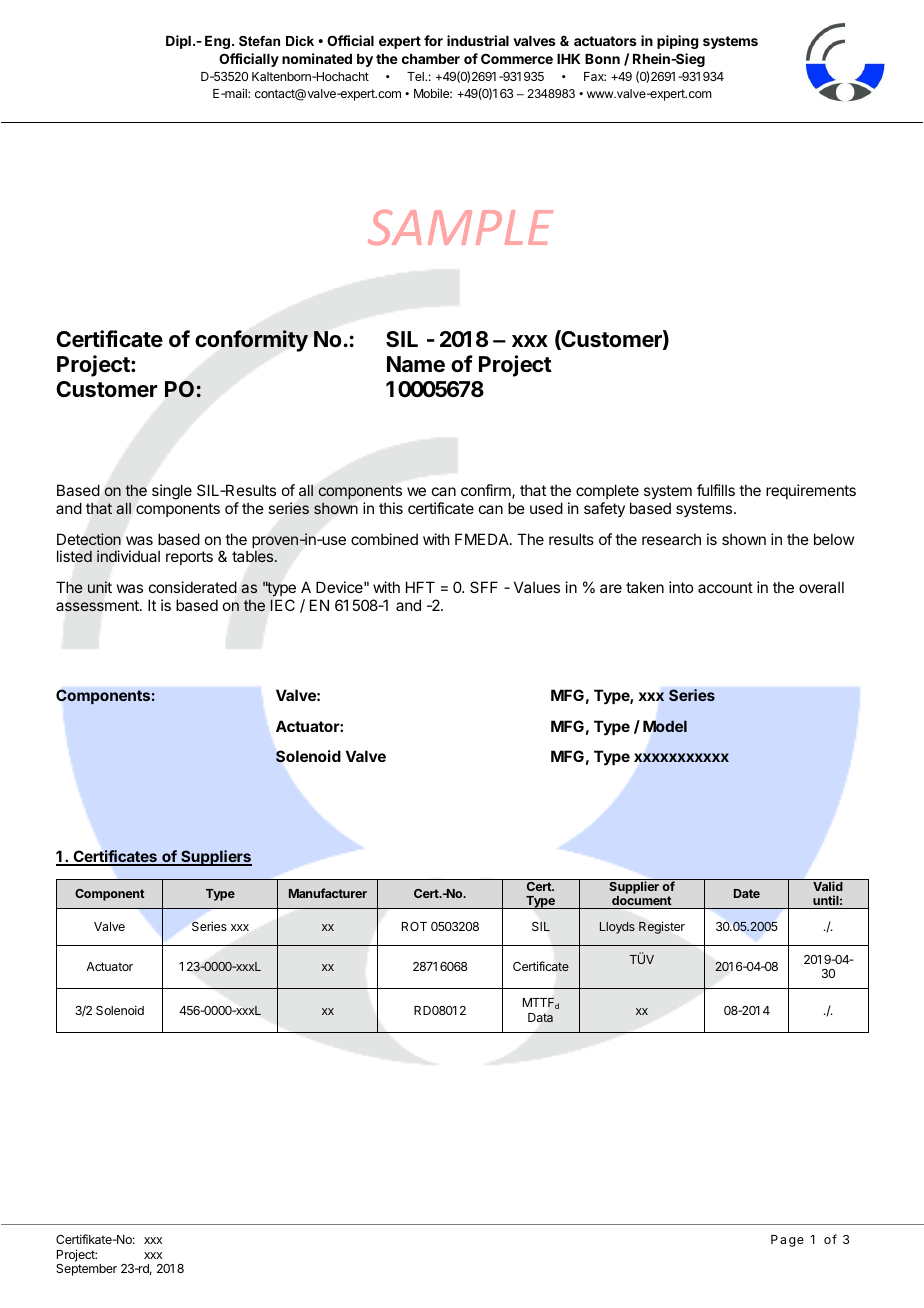 Image resolution: width=924 pixels, height=1308 pixels. Describe the element at coordinates (86, 1270) in the document. I see `September` at that location.
